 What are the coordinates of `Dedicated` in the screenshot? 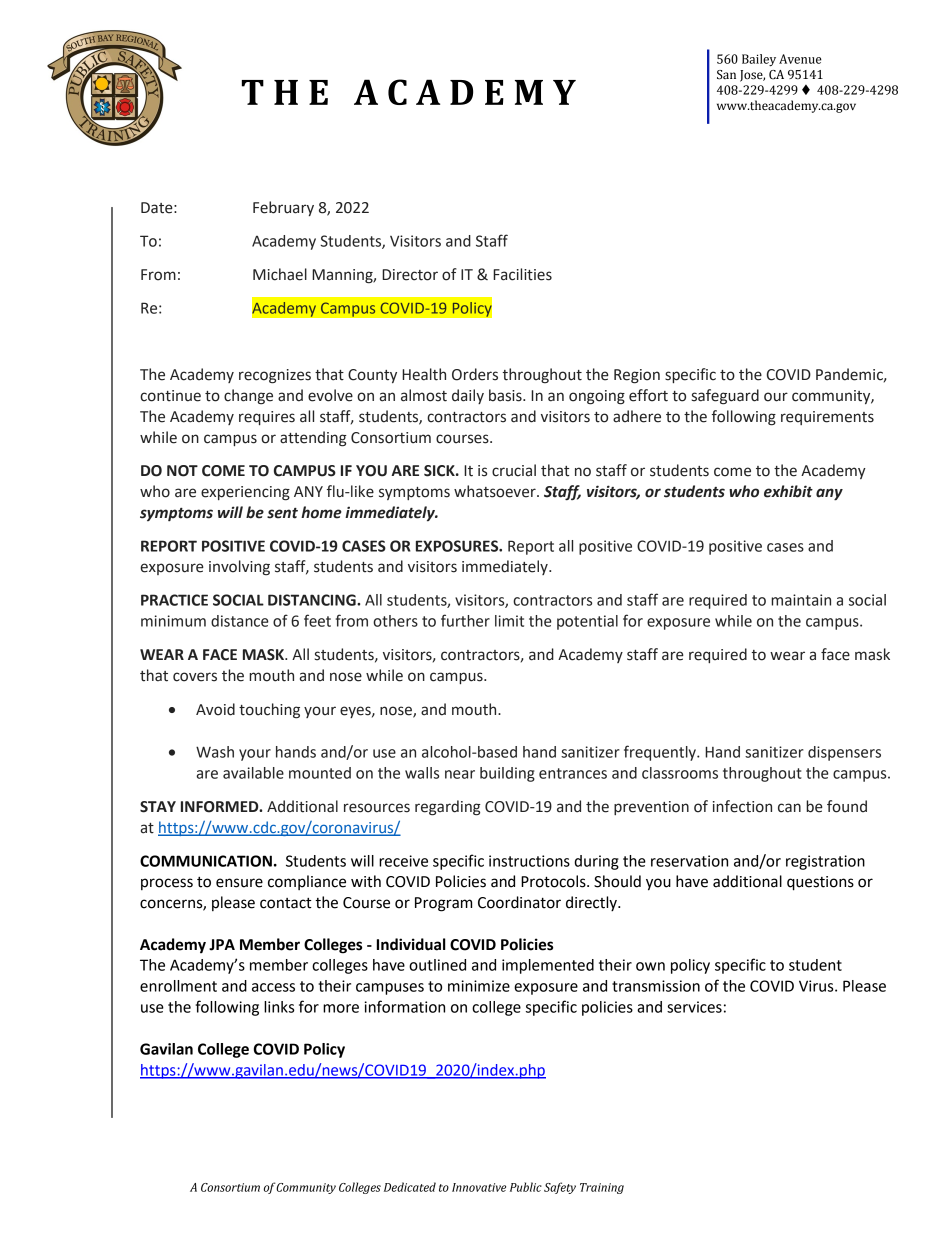 It's located at (410, 1187).
